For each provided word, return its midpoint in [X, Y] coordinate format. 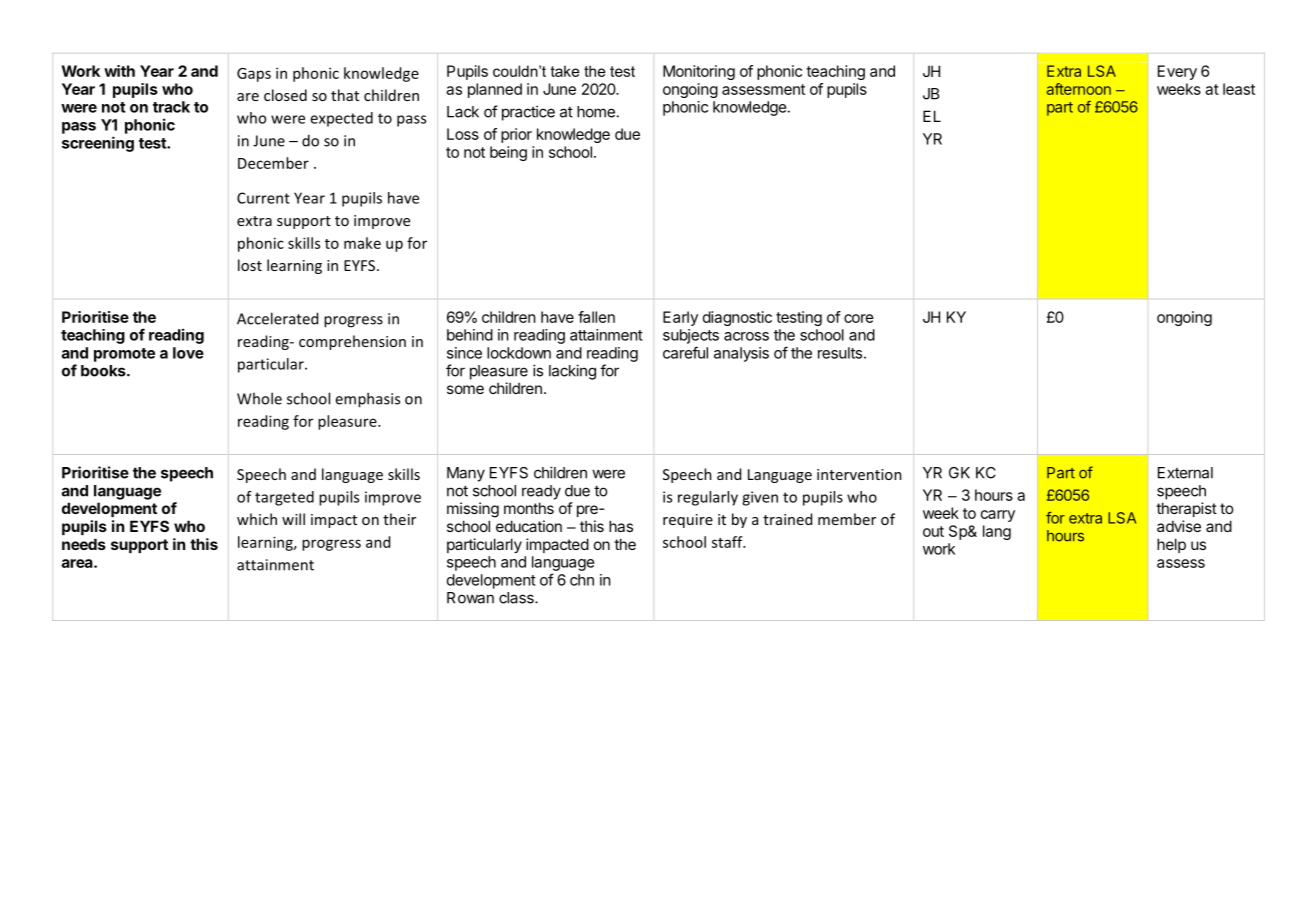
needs [84, 544]
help [1171, 545]
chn [582, 580]
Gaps [254, 75]
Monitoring [699, 72]
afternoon [1079, 89]
